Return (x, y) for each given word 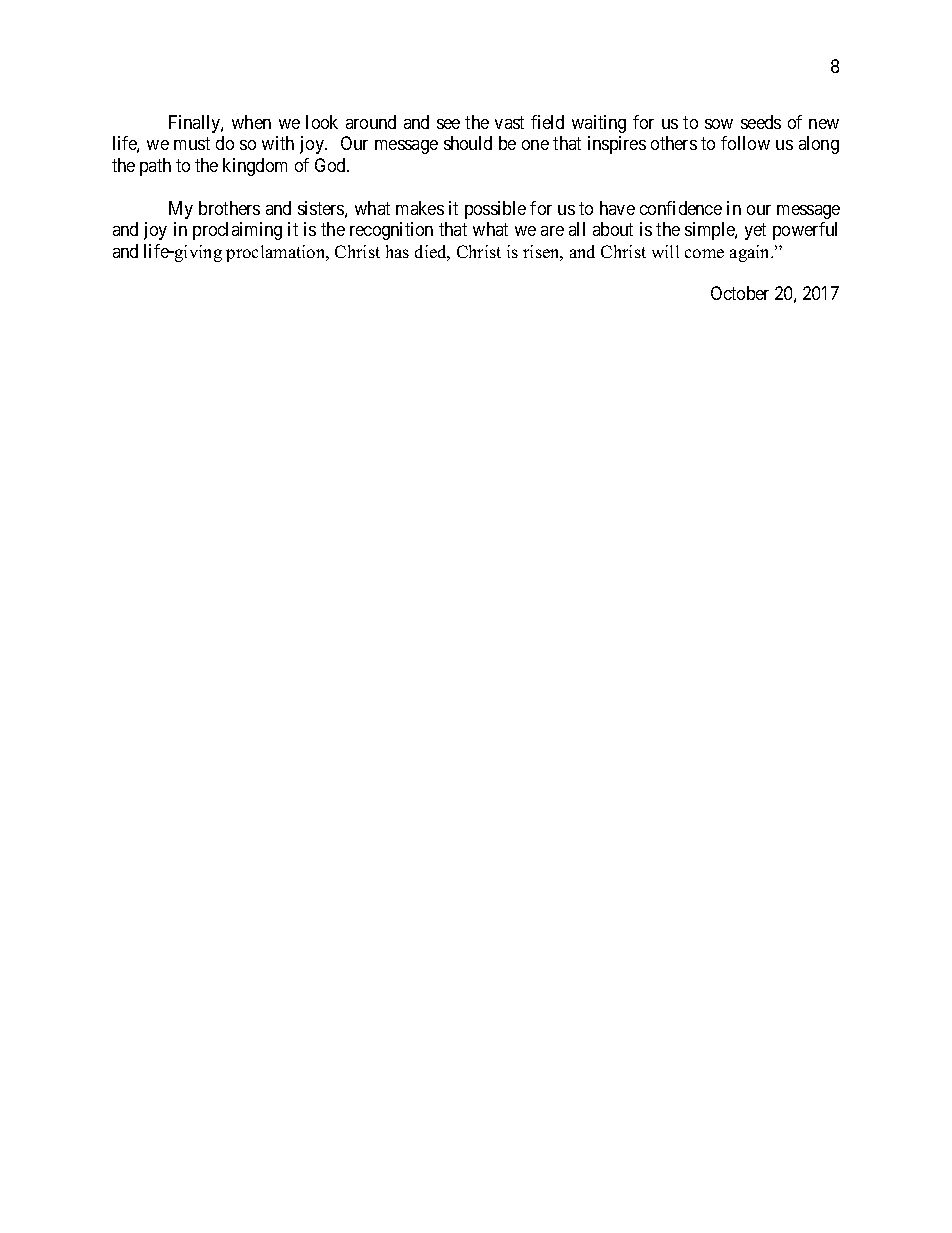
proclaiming (237, 231)
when (251, 122)
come (704, 253)
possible (495, 210)
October (740, 293)
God (332, 165)
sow (719, 124)
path (155, 167)
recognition (391, 231)
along (819, 145)
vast (509, 122)
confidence (681, 208)
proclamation (277, 253)
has (397, 251)
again (751, 253)
